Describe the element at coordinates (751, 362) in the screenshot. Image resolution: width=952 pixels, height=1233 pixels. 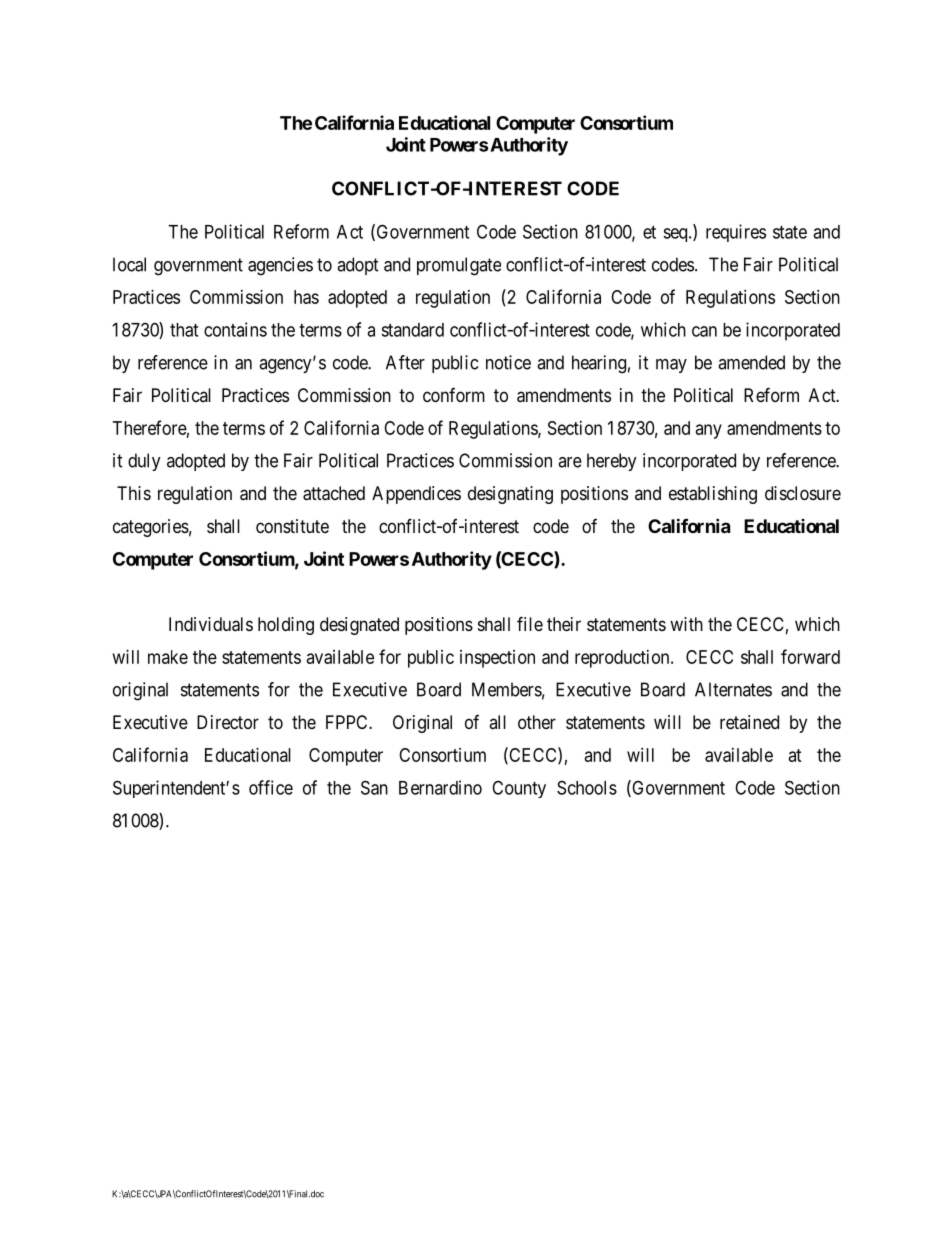
I see `amended` at that location.
